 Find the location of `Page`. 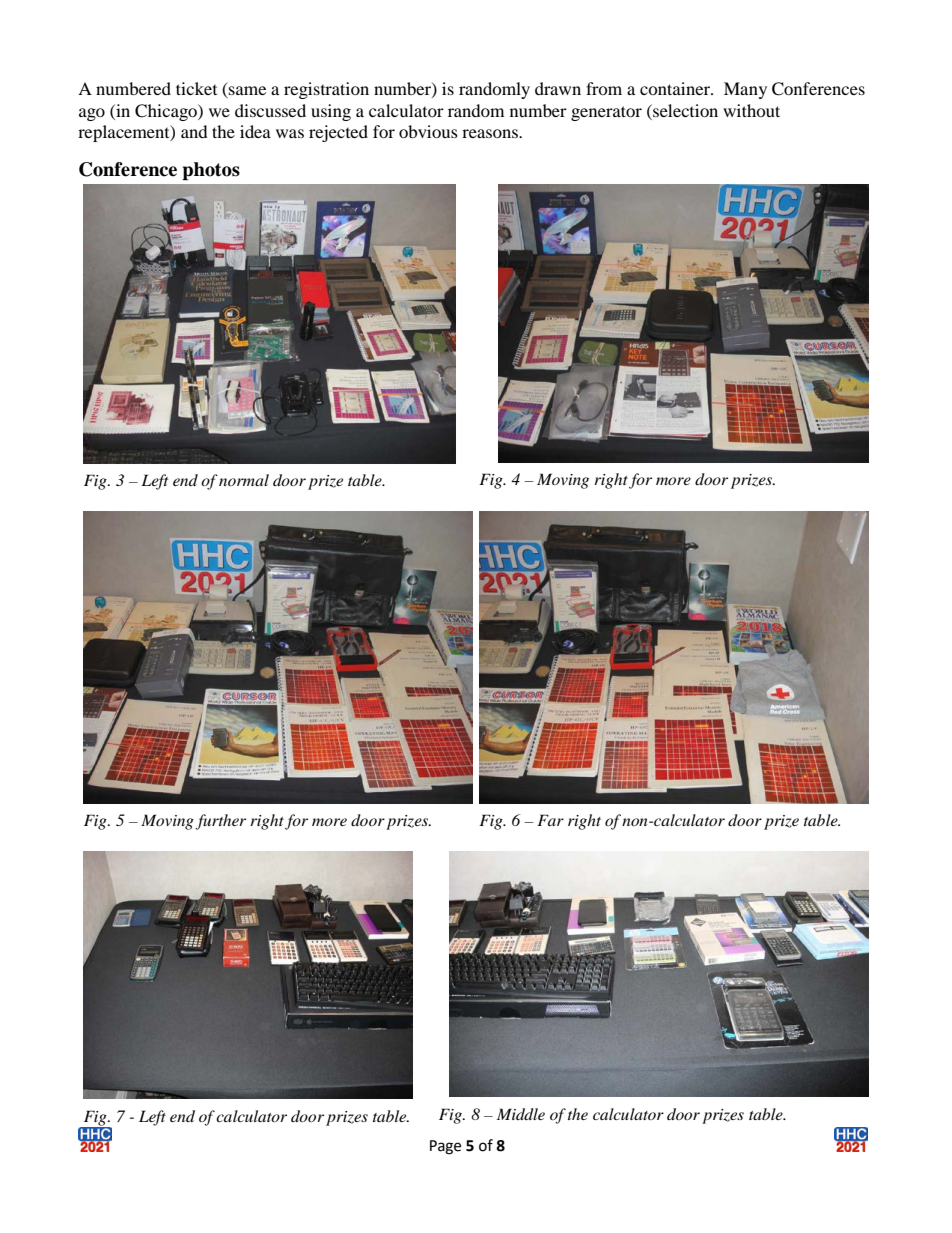

Page is located at coordinates (445, 1147).
